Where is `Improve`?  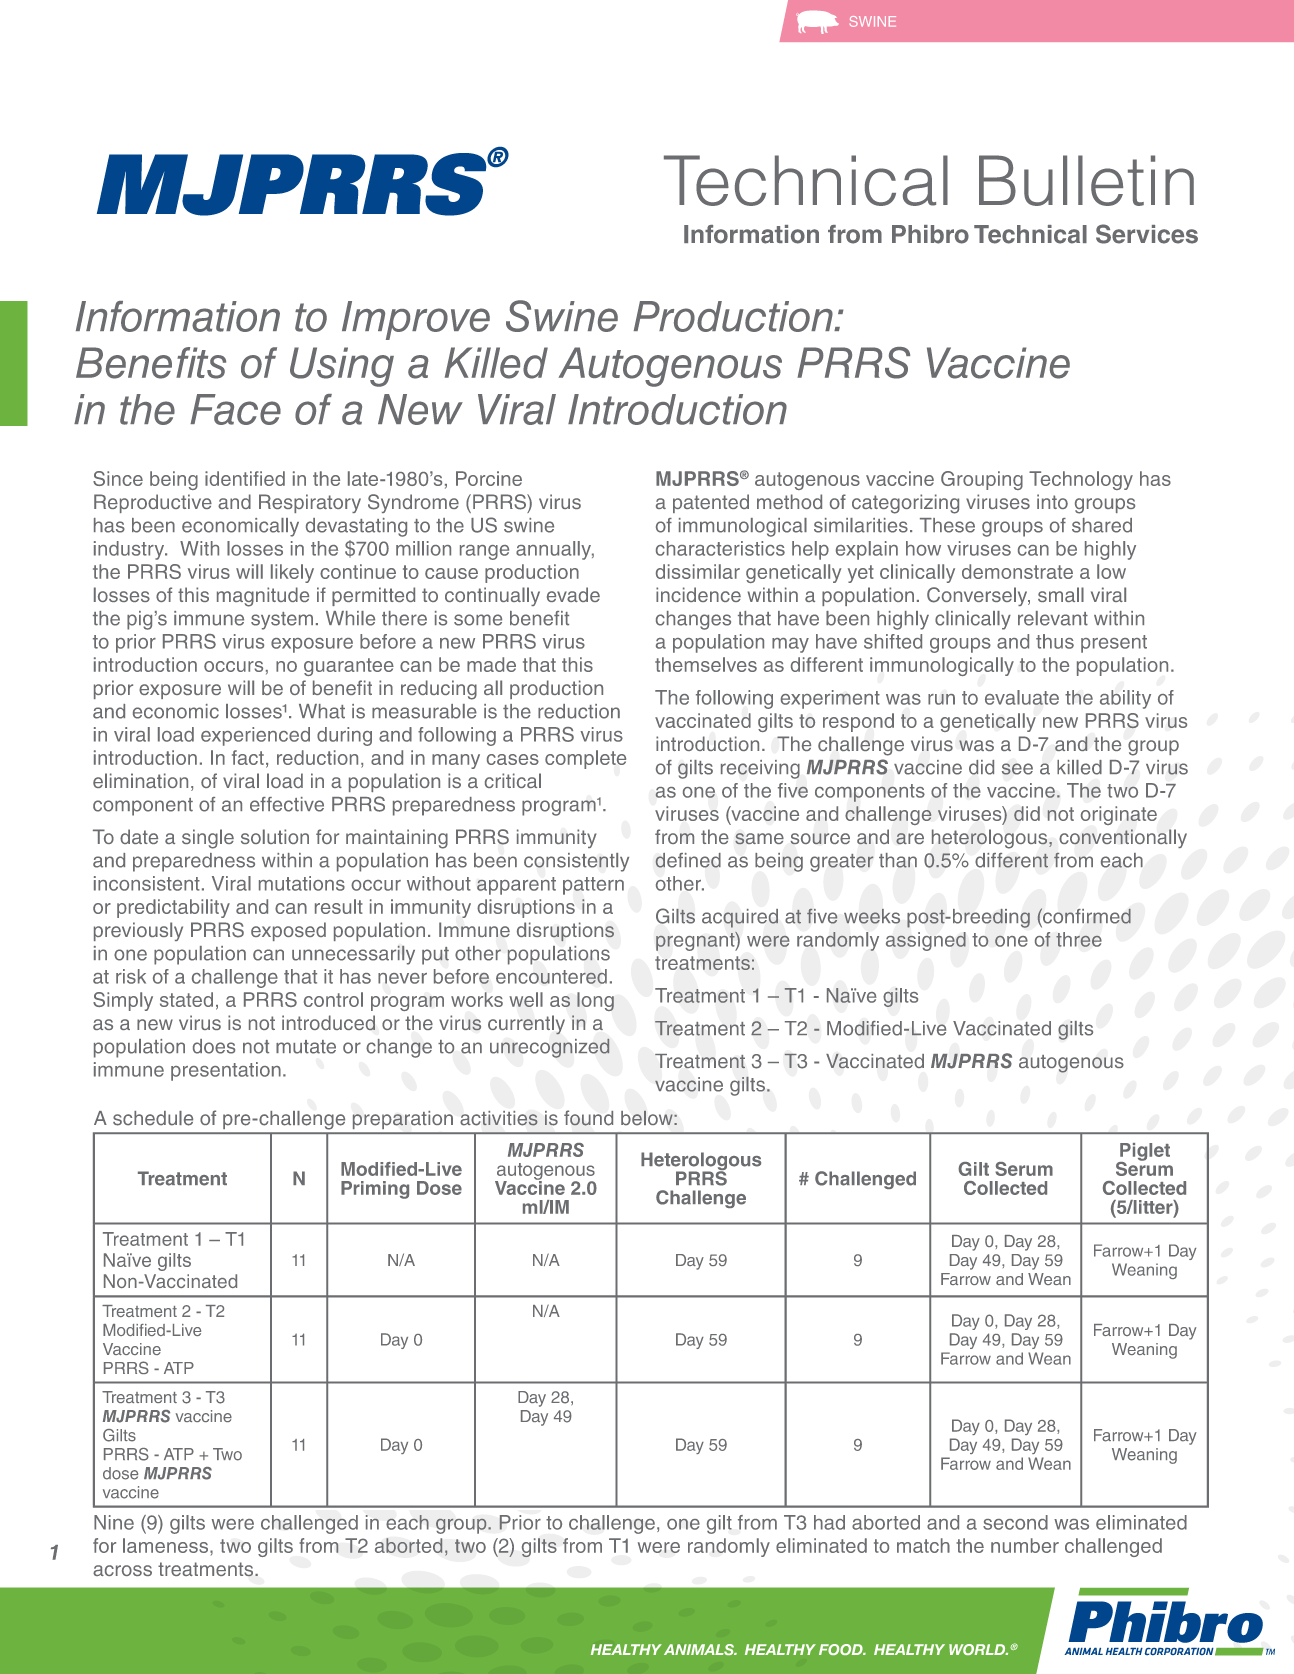
Improve is located at coordinates (416, 320).
